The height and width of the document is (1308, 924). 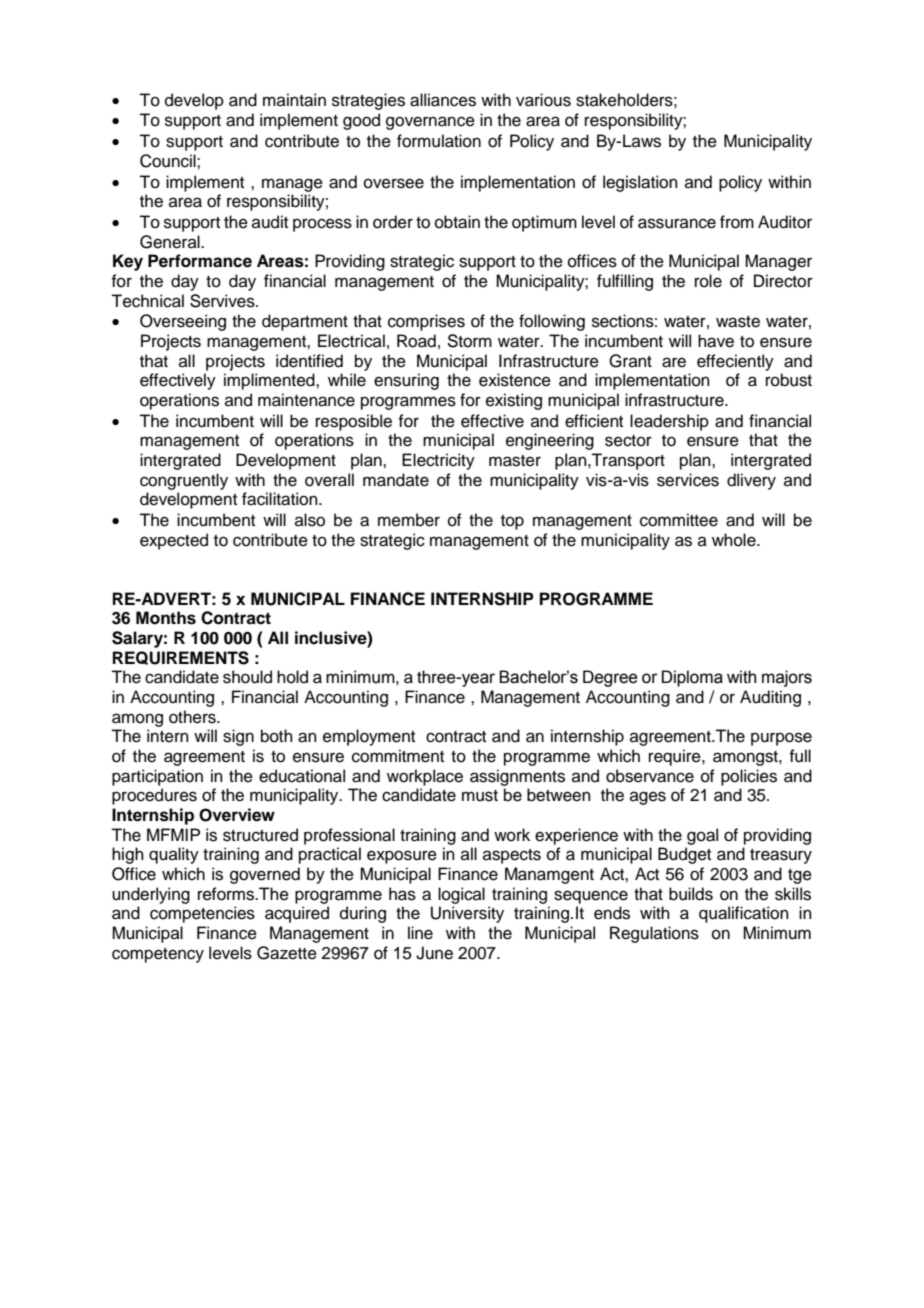 What do you see at coordinates (669, 422) in the document?
I see `leadership` at bounding box center [669, 422].
